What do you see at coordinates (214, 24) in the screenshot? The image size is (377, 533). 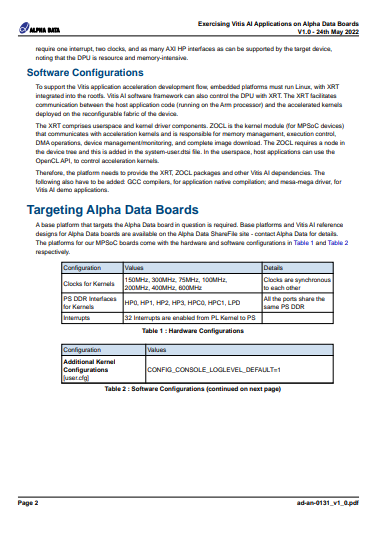 I see `Exercising` at bounding box center [214, 24].
